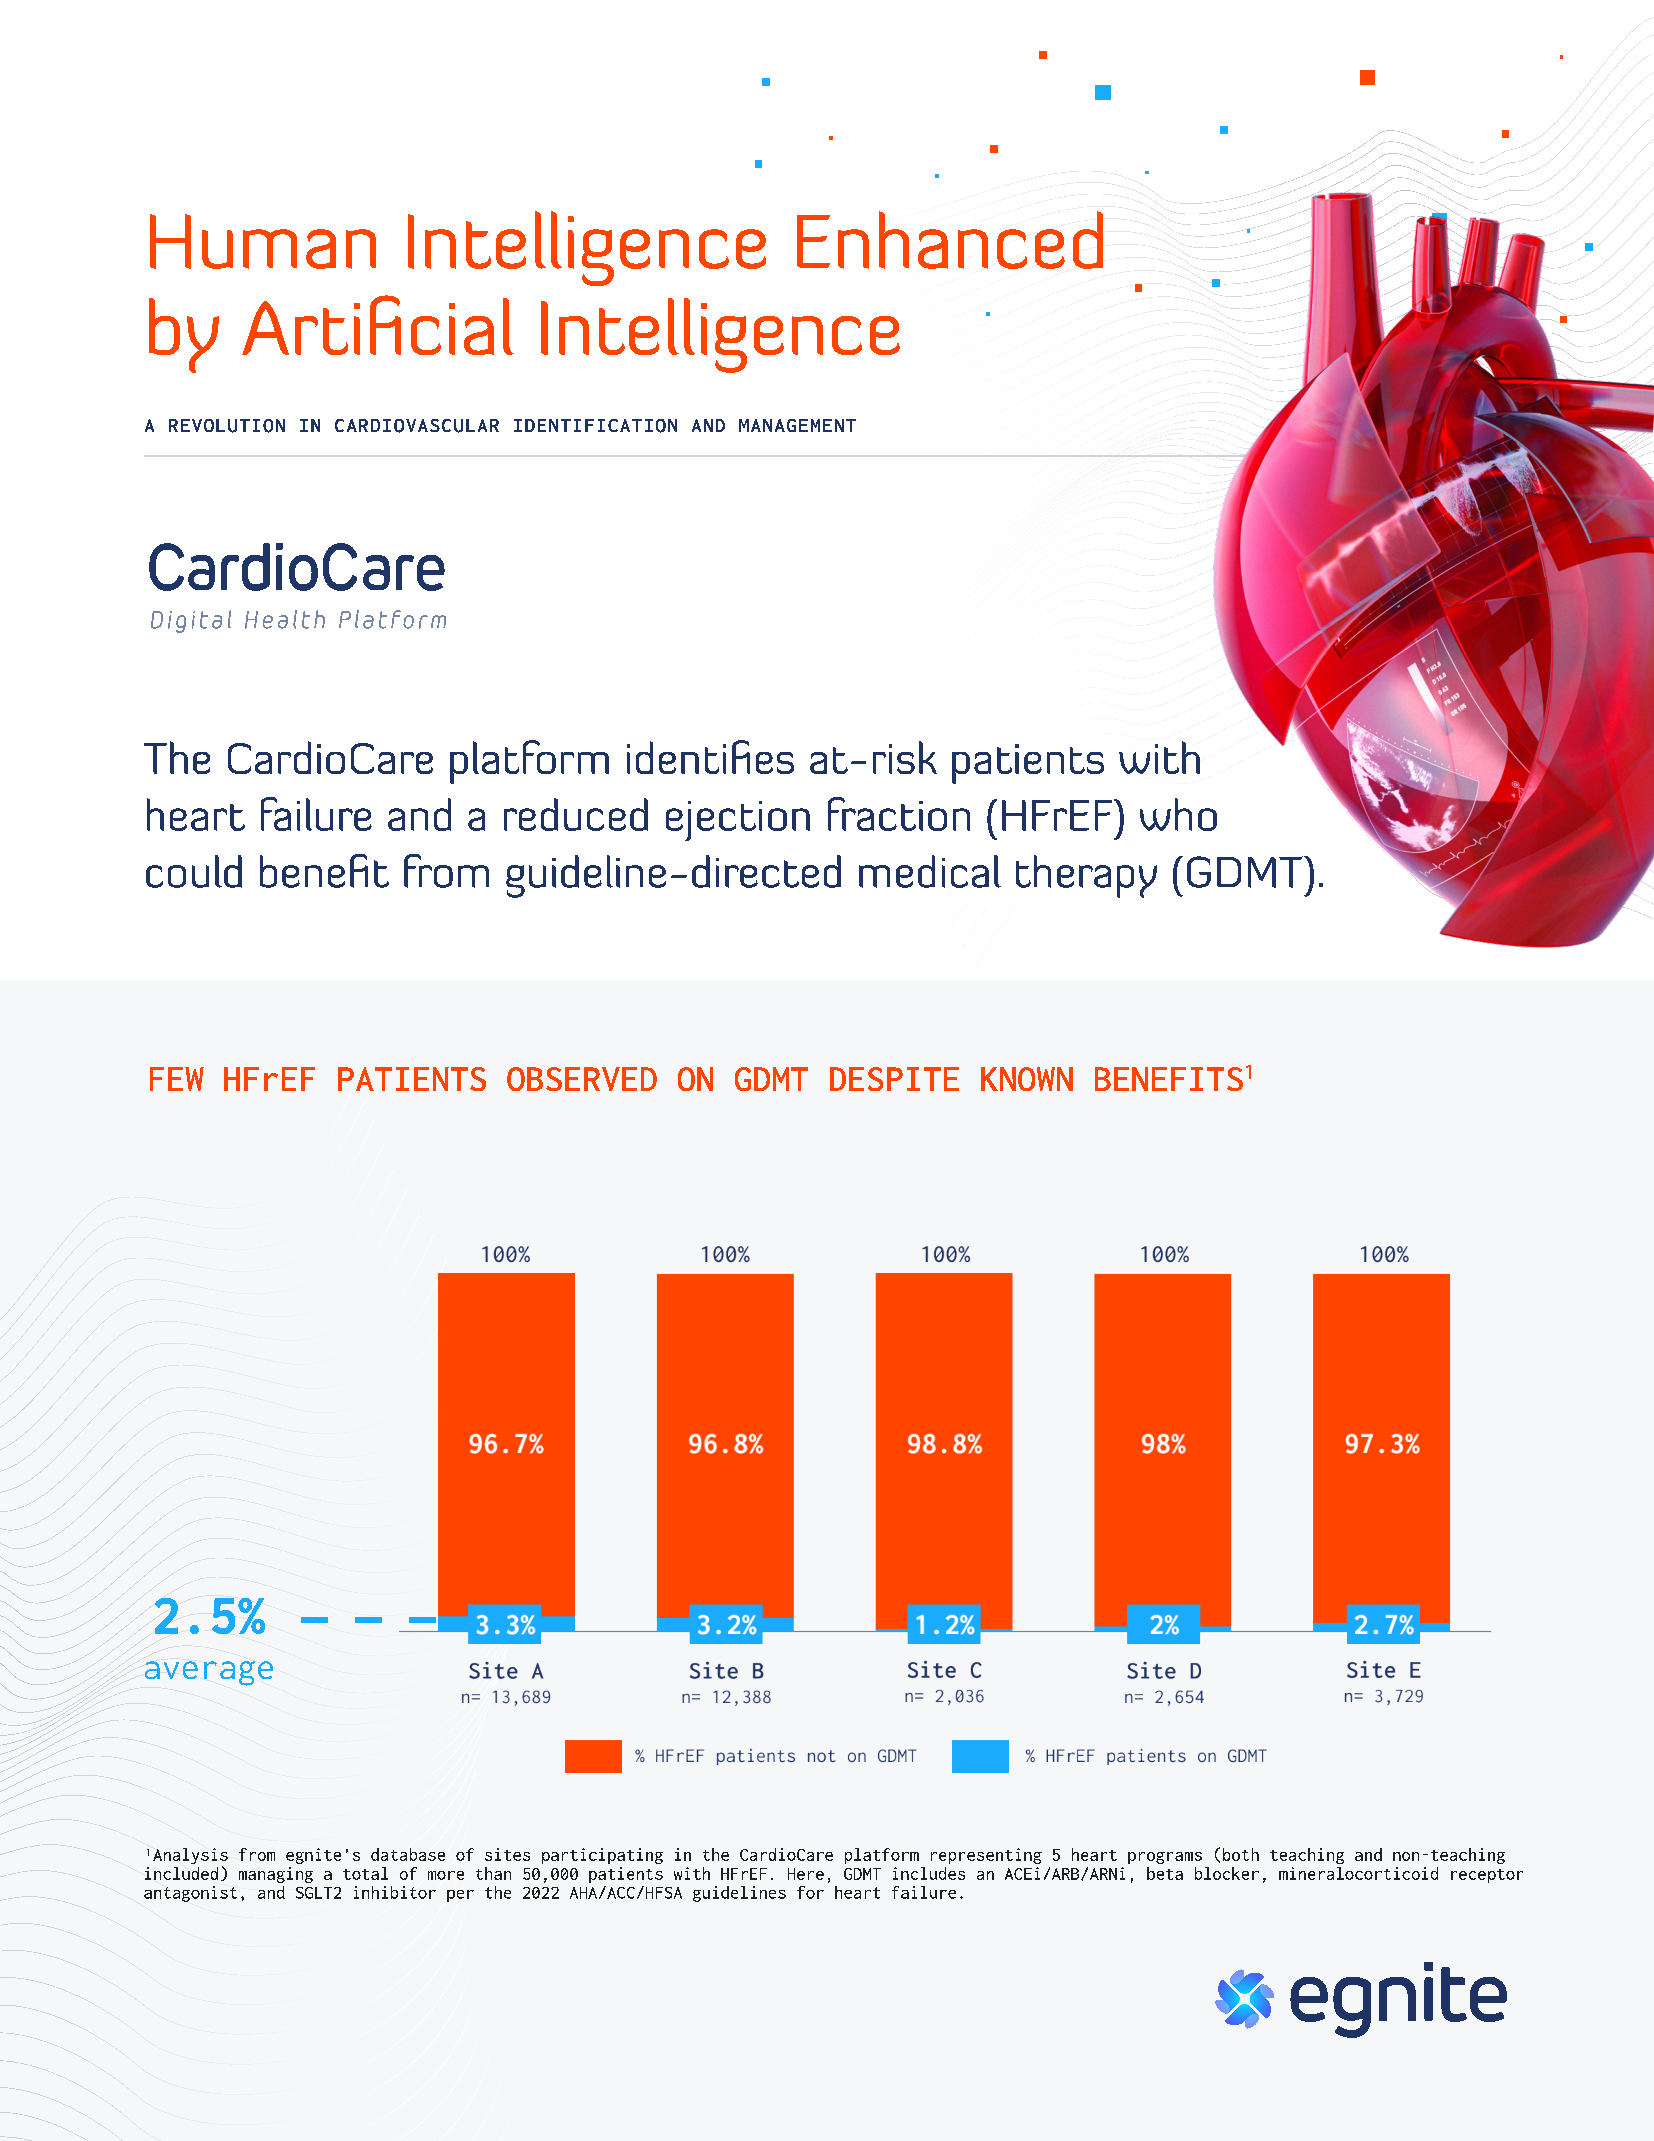 This screenshot has width=1654, height=2141. Describe the element at coordinates (894, 1079) in the screenshot. I see `DESPITE` at that location.
